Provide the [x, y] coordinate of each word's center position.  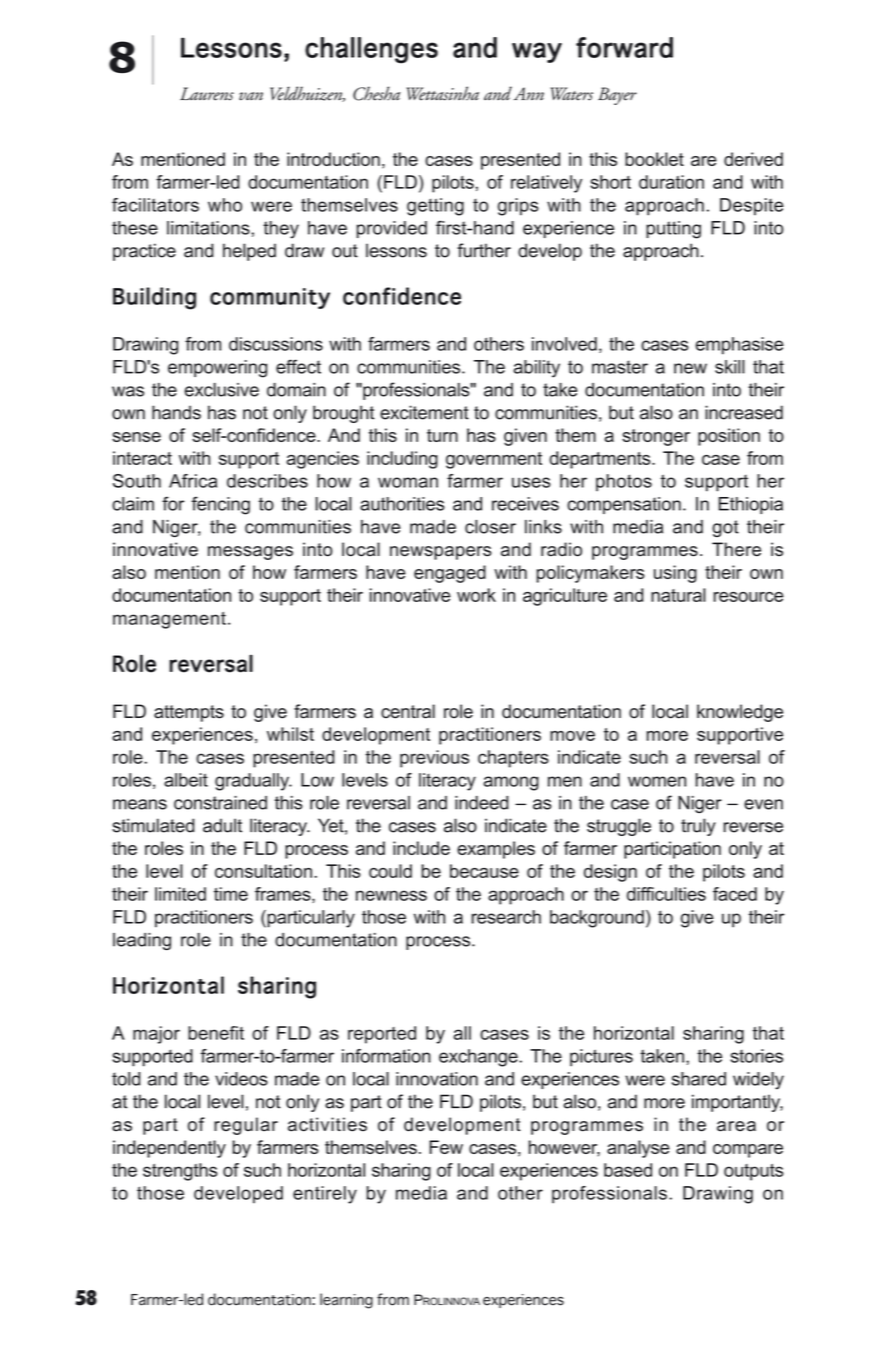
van [251, 96]
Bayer [617, 96]
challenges [371, 50]
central [408, 711]
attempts [189, 713]
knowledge [740, 713]
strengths [180, 1172]
